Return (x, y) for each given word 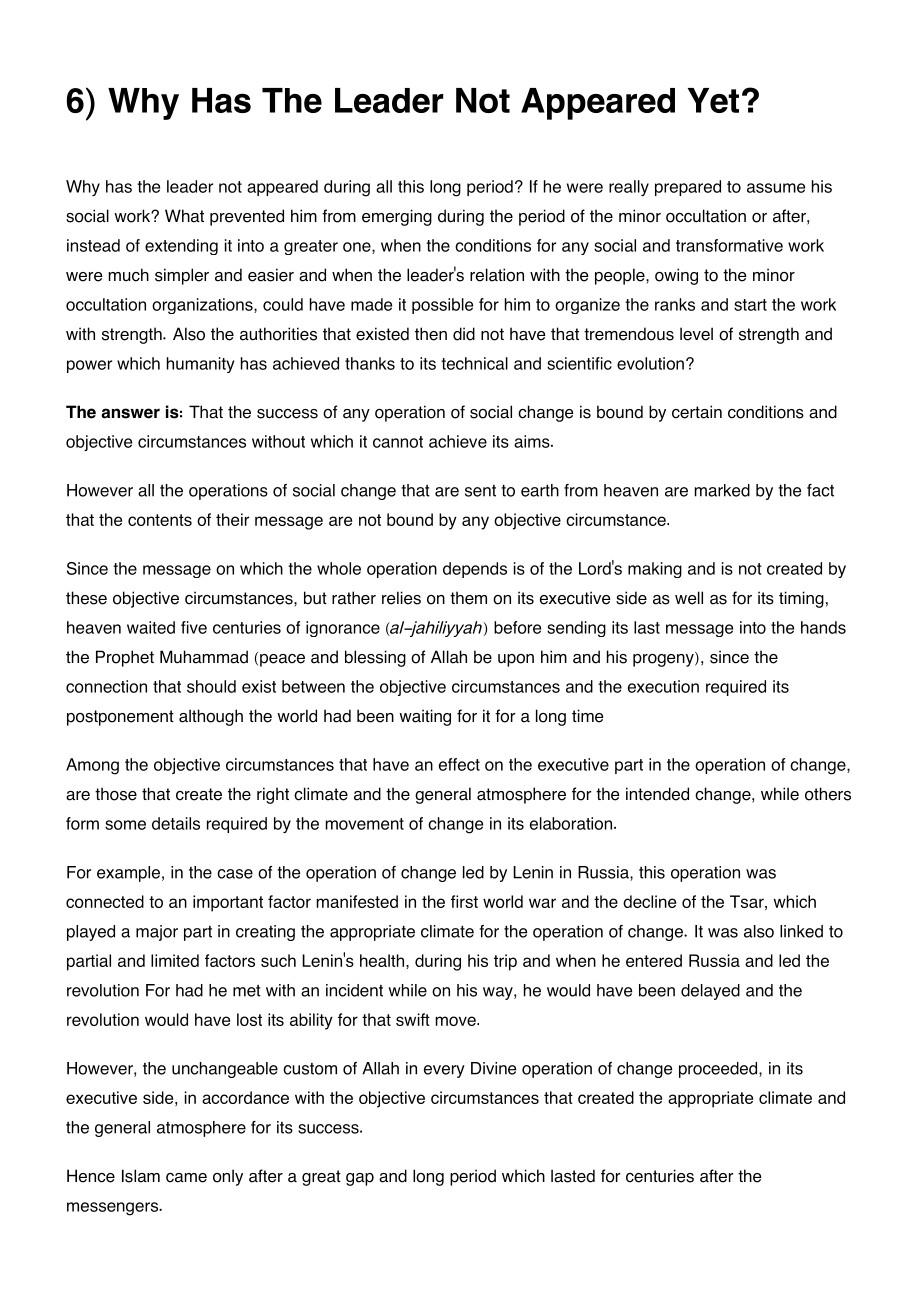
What (184, 216)
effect (459, 764)
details (176, 823)
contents (160, 520)
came (186, 1178)
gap (360, 1179)
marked (722, 490)
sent (480, 491)
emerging (397, 217)
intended (657, 794)
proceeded (719, 1070)
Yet (713, 100)
